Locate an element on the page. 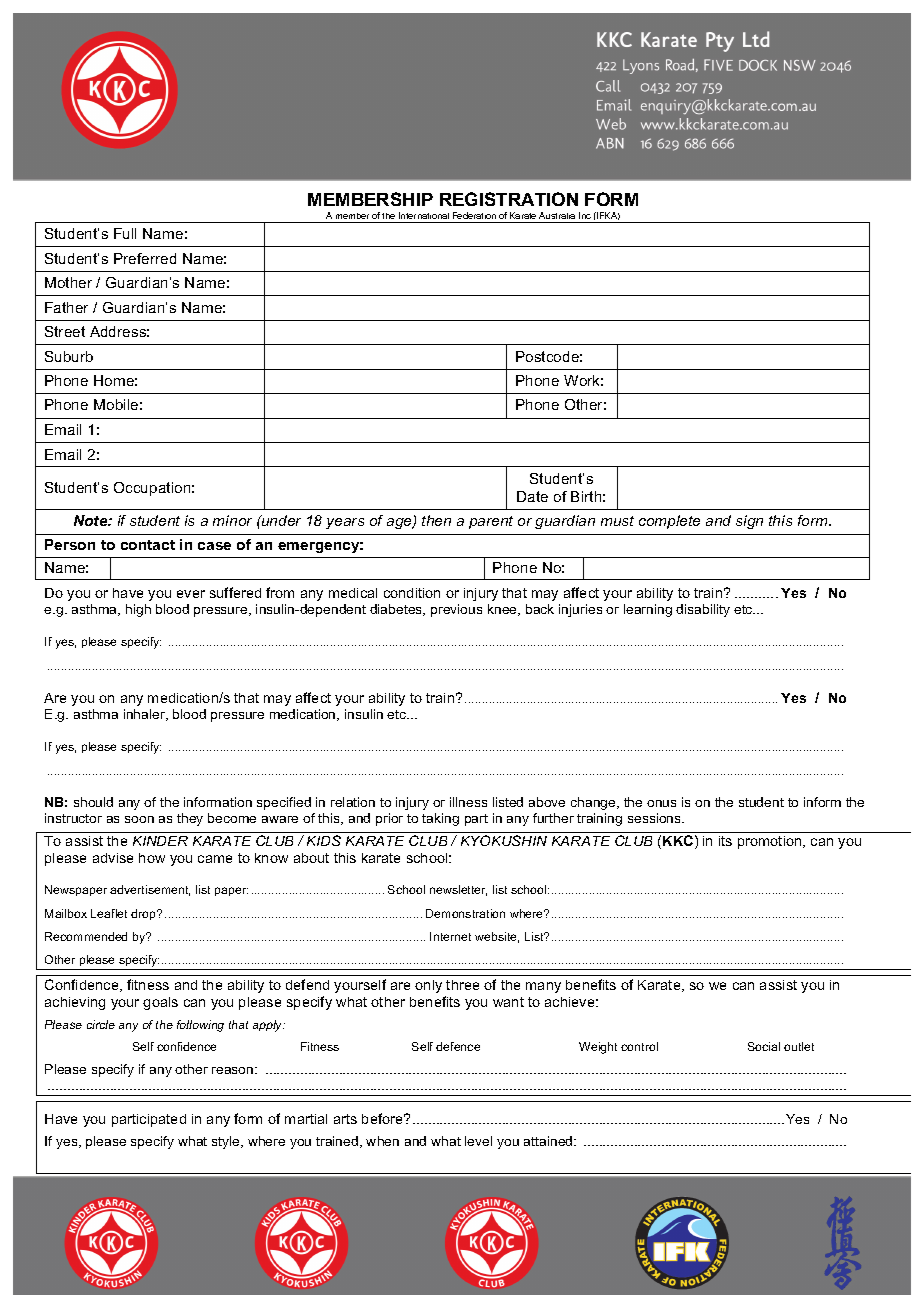  minor is located at coordinates (232, 520).
